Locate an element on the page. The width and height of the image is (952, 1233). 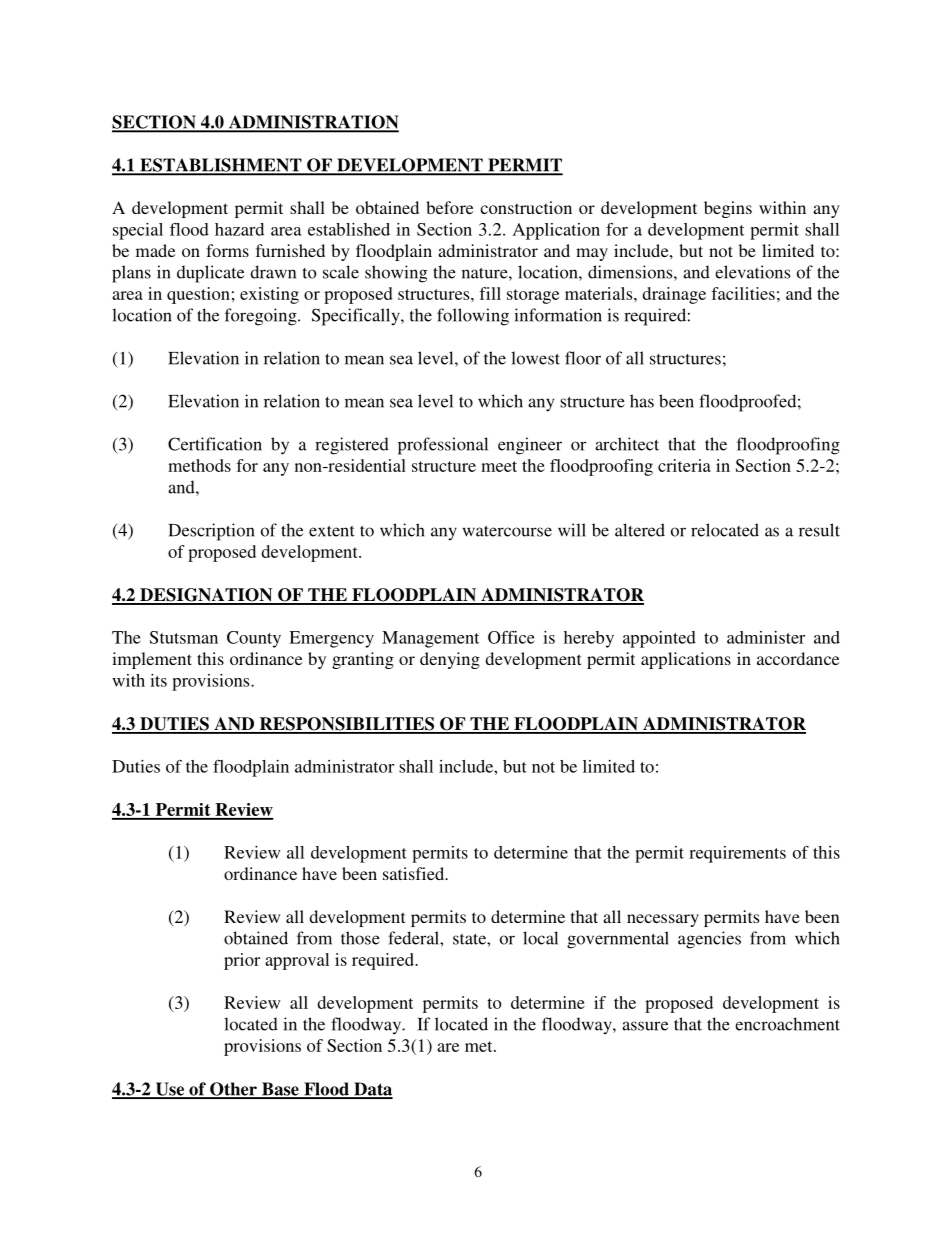
prior is located at coordinates (242, 961).
